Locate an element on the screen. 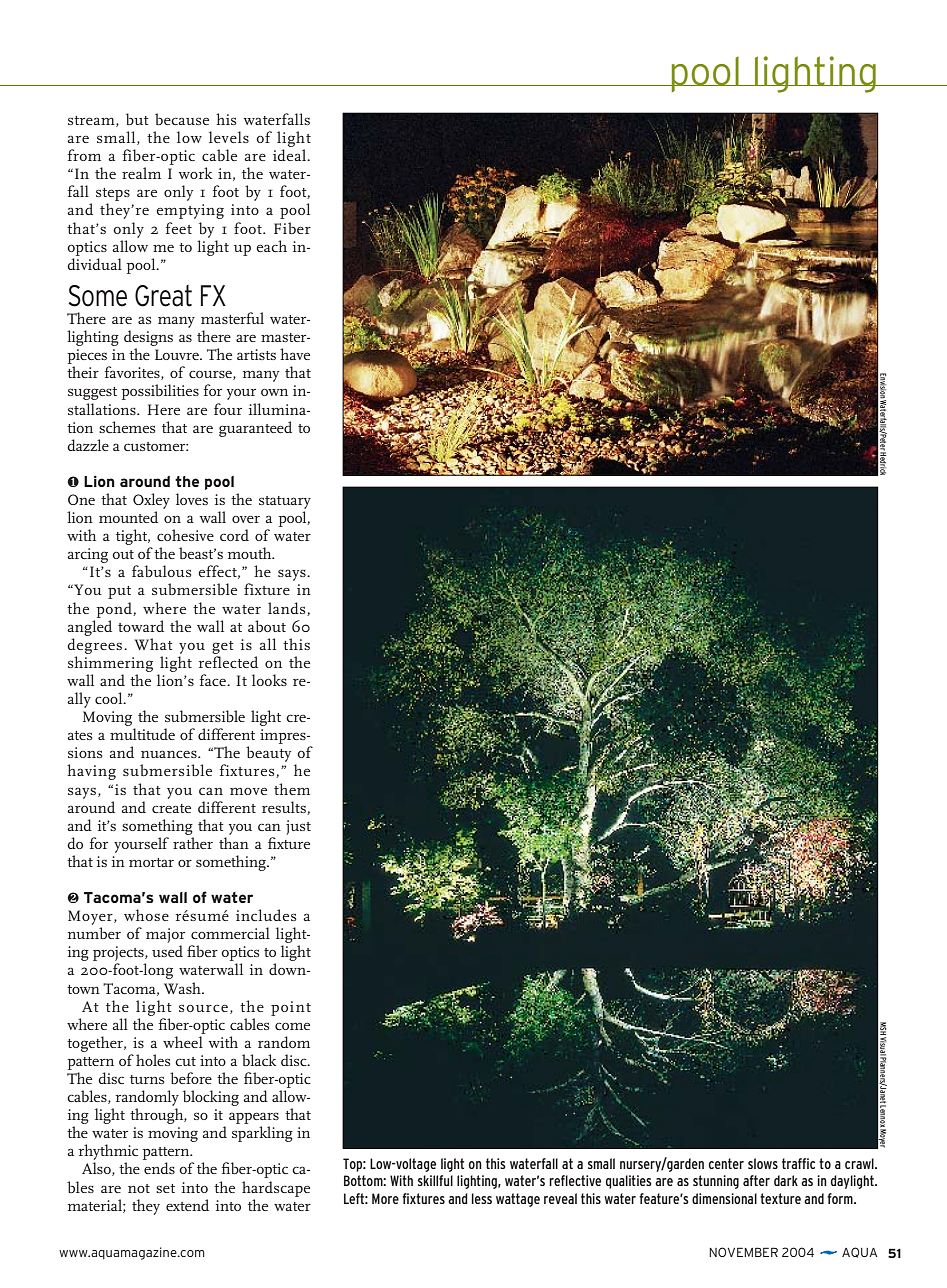 This screenshot has width=947, height=1288. extend is located at coordinates (187, 1205).
